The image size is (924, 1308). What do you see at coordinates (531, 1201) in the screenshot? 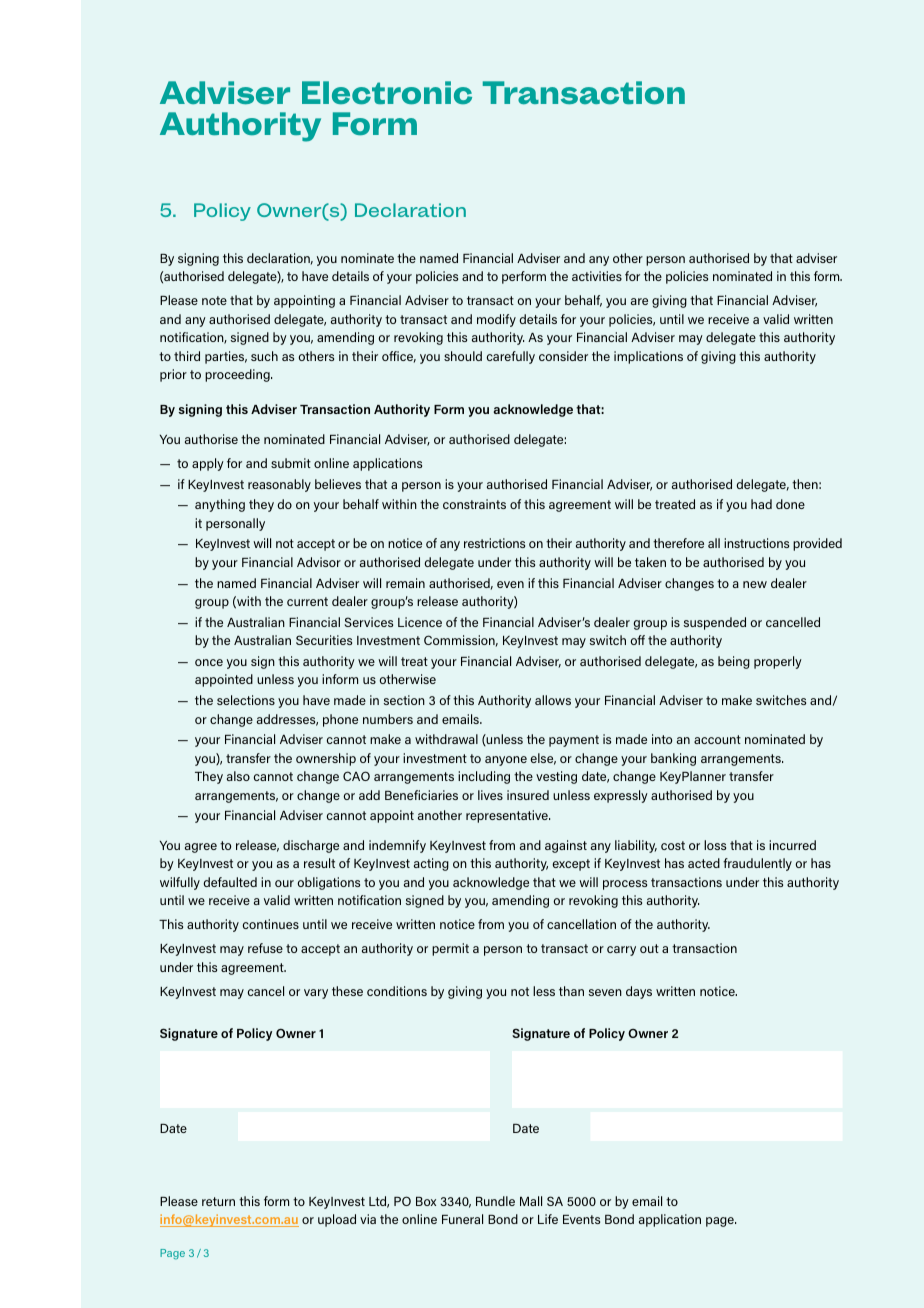
I see `Mall` at bounding box center [531, 1201].
